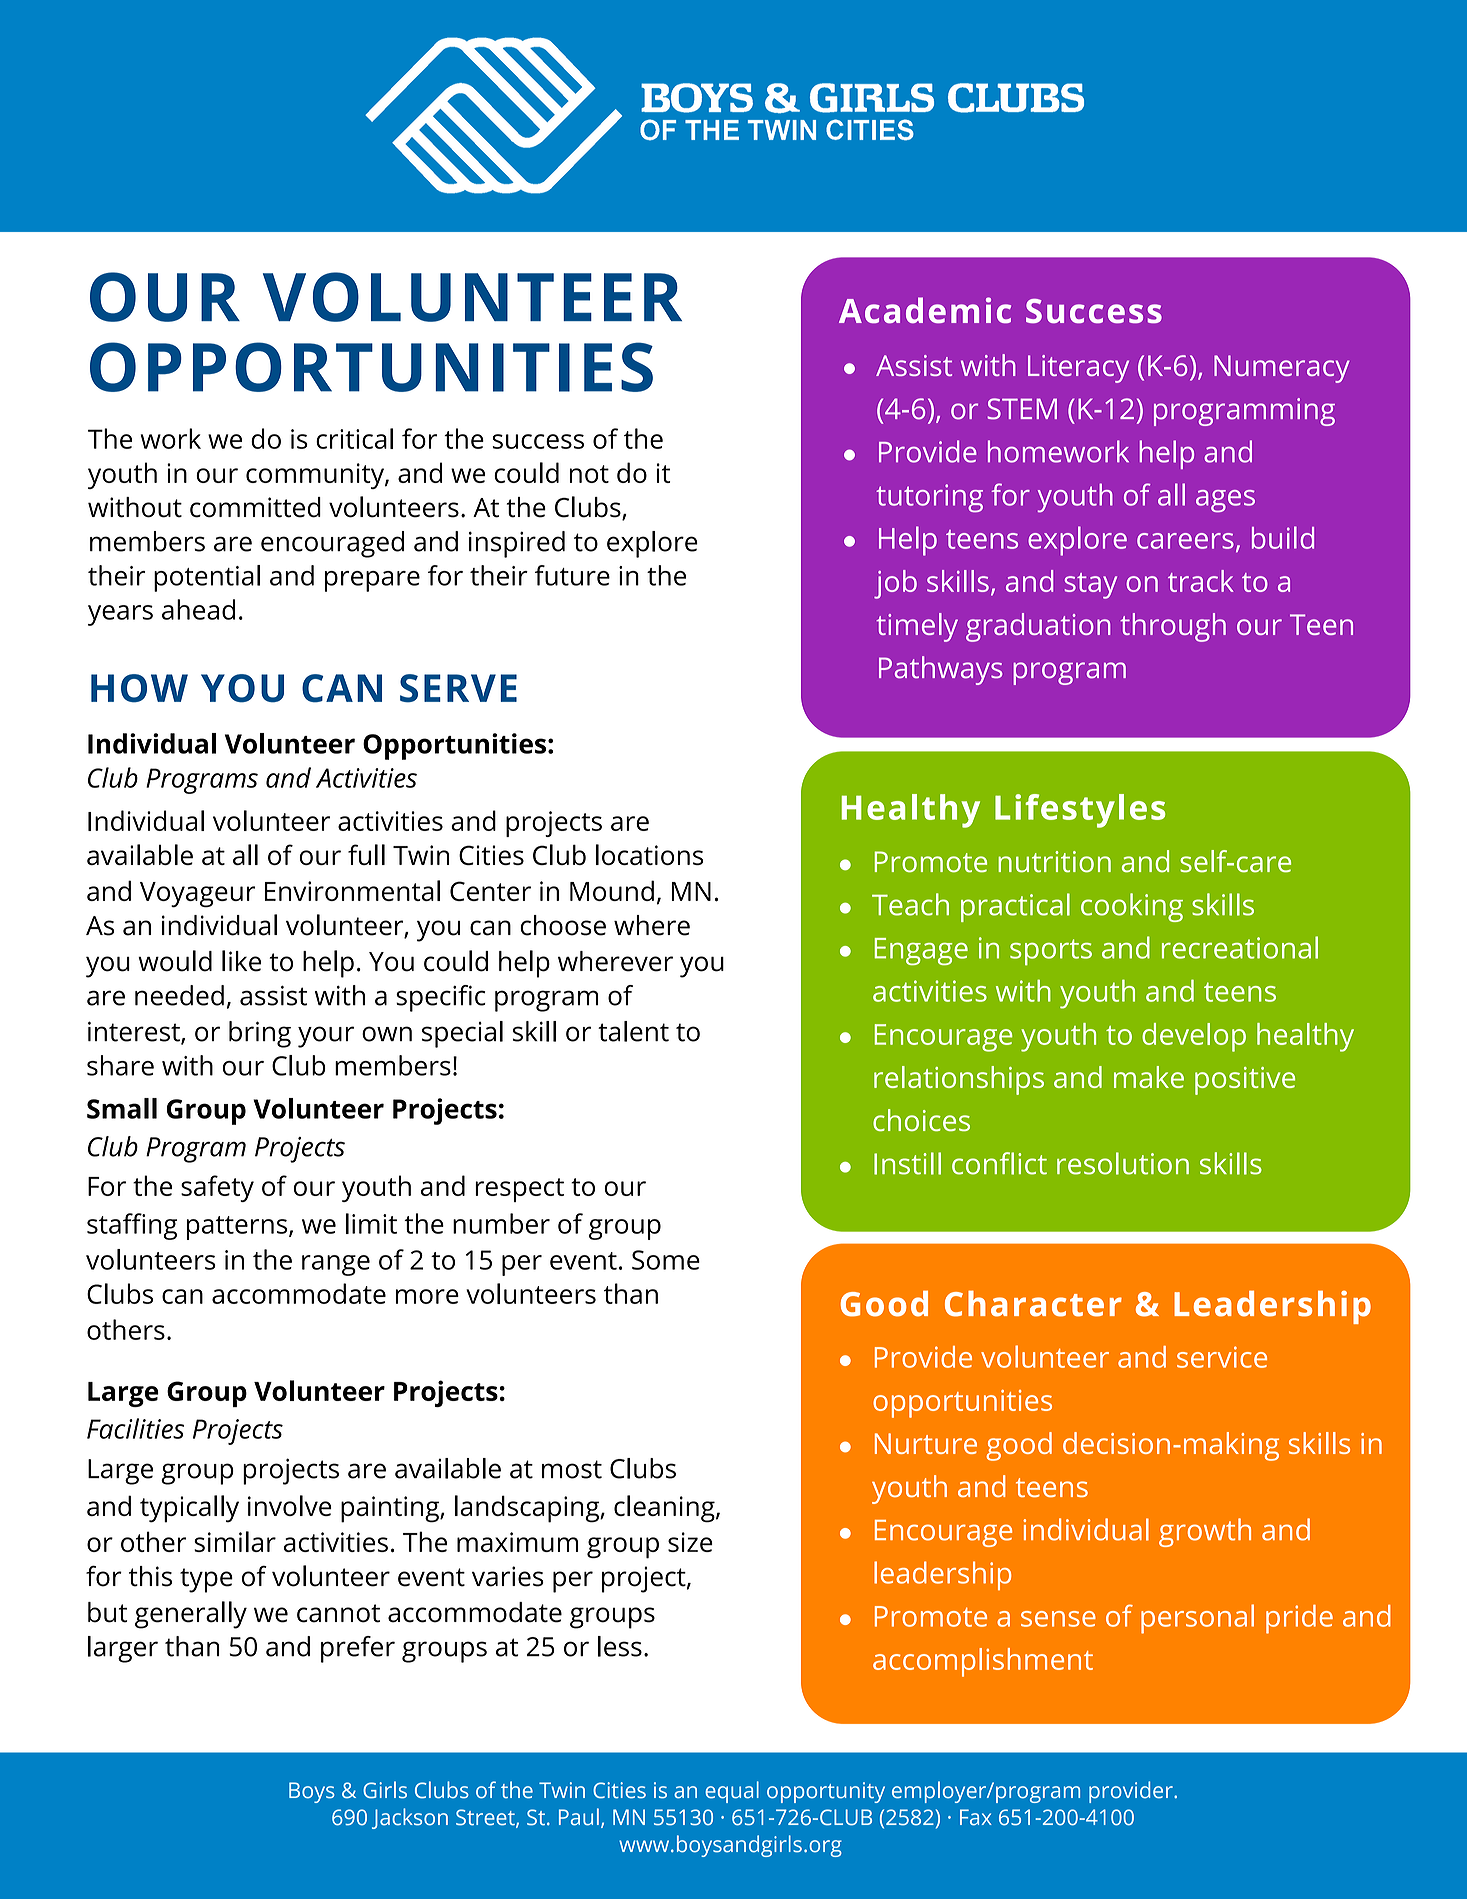 The width and height of the document is (1467, 1899). Describe the element at coordinates (1222, 1357) in the document. I see `service` at that location.
